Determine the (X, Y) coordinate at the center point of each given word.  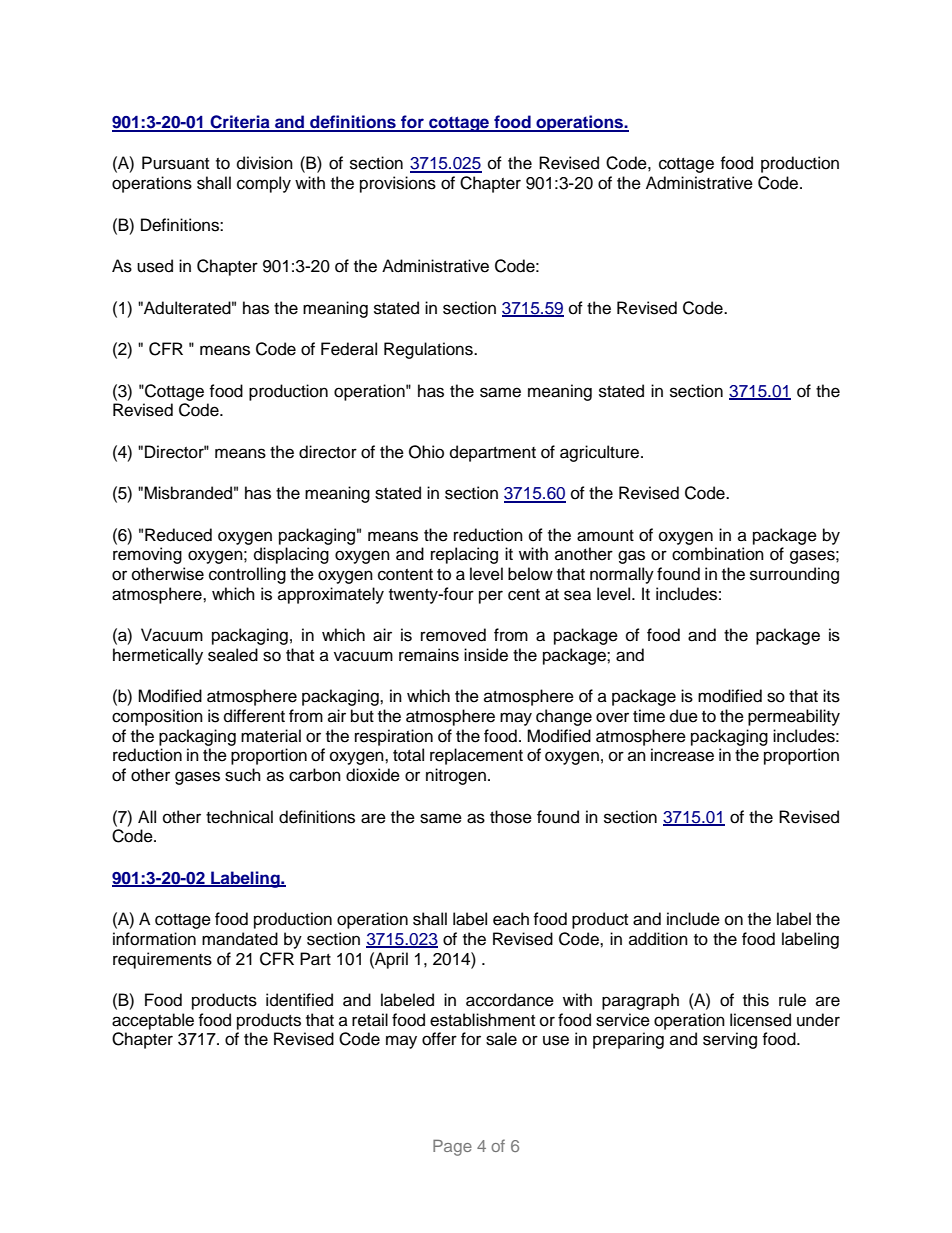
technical (239, 817)
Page (452, 1148)
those (511, 817)
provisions (398, 184)
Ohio (426, 452)
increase (682, 755)
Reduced (178, 535)
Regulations (429, 350)
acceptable (153, 1021)
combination (718, 554)
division (265, 163)
